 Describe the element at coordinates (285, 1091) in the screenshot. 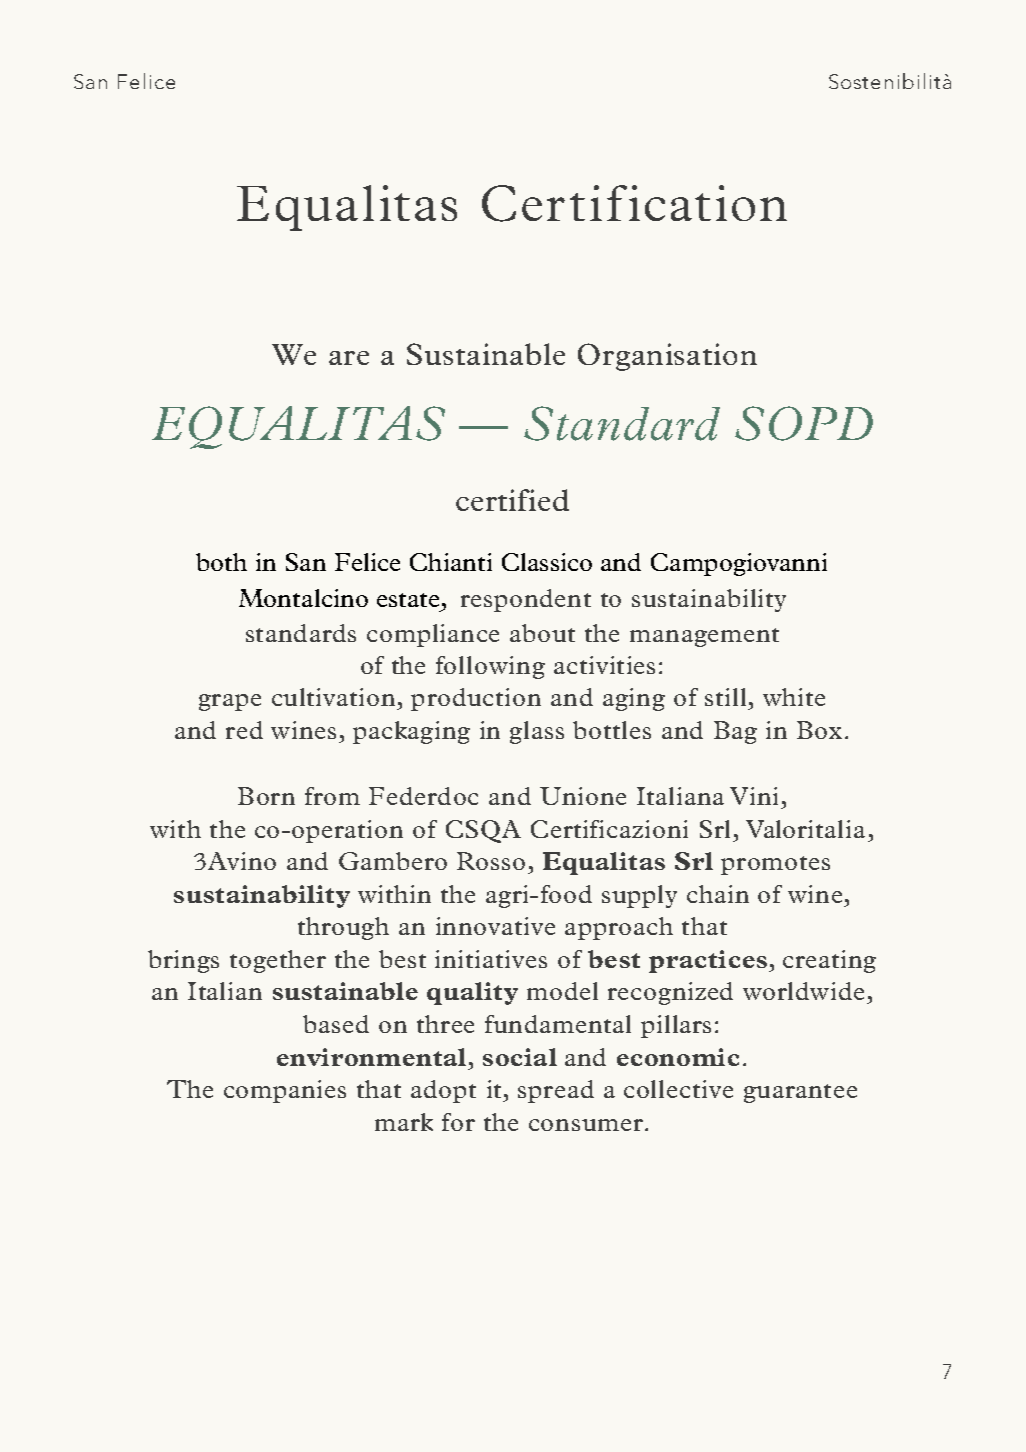

I see `companies` at that location.
